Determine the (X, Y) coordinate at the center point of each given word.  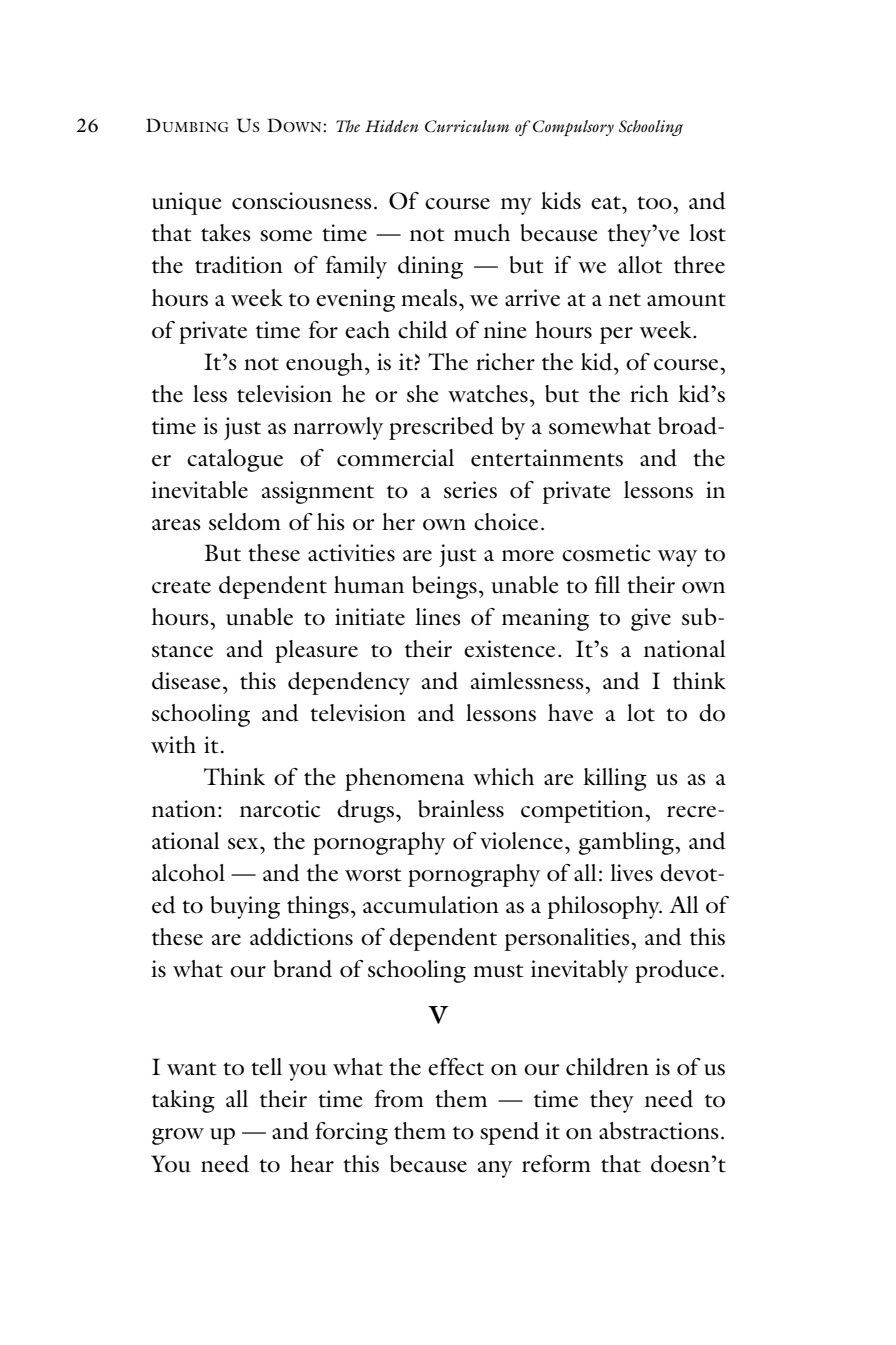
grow (178, 1136)
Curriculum (467, 126)
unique (187, 203)
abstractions (659, 1131)
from (399, 1099)
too (655, 203)
